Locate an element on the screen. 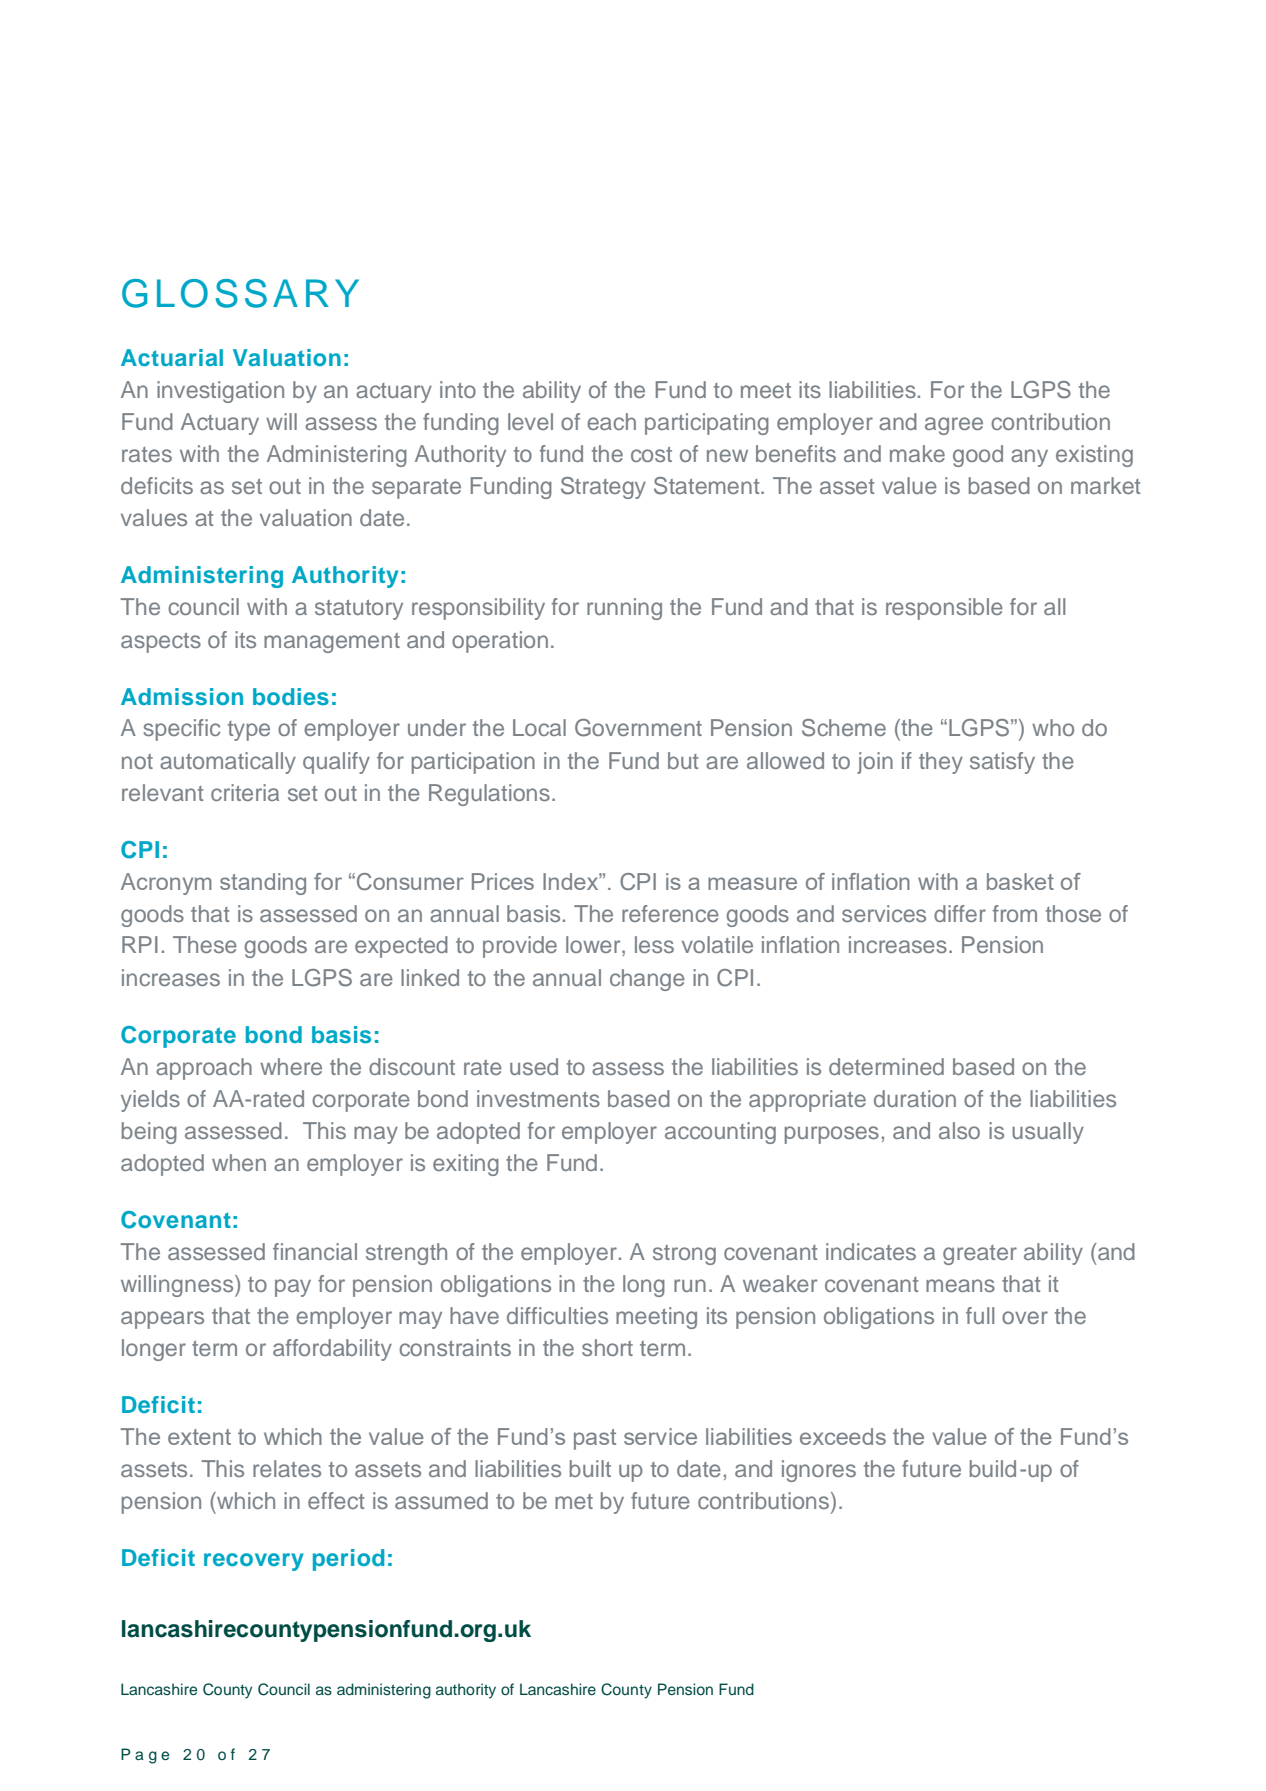 The image size is (1266, 1791). relates is located at coordinates (287, 1468).
